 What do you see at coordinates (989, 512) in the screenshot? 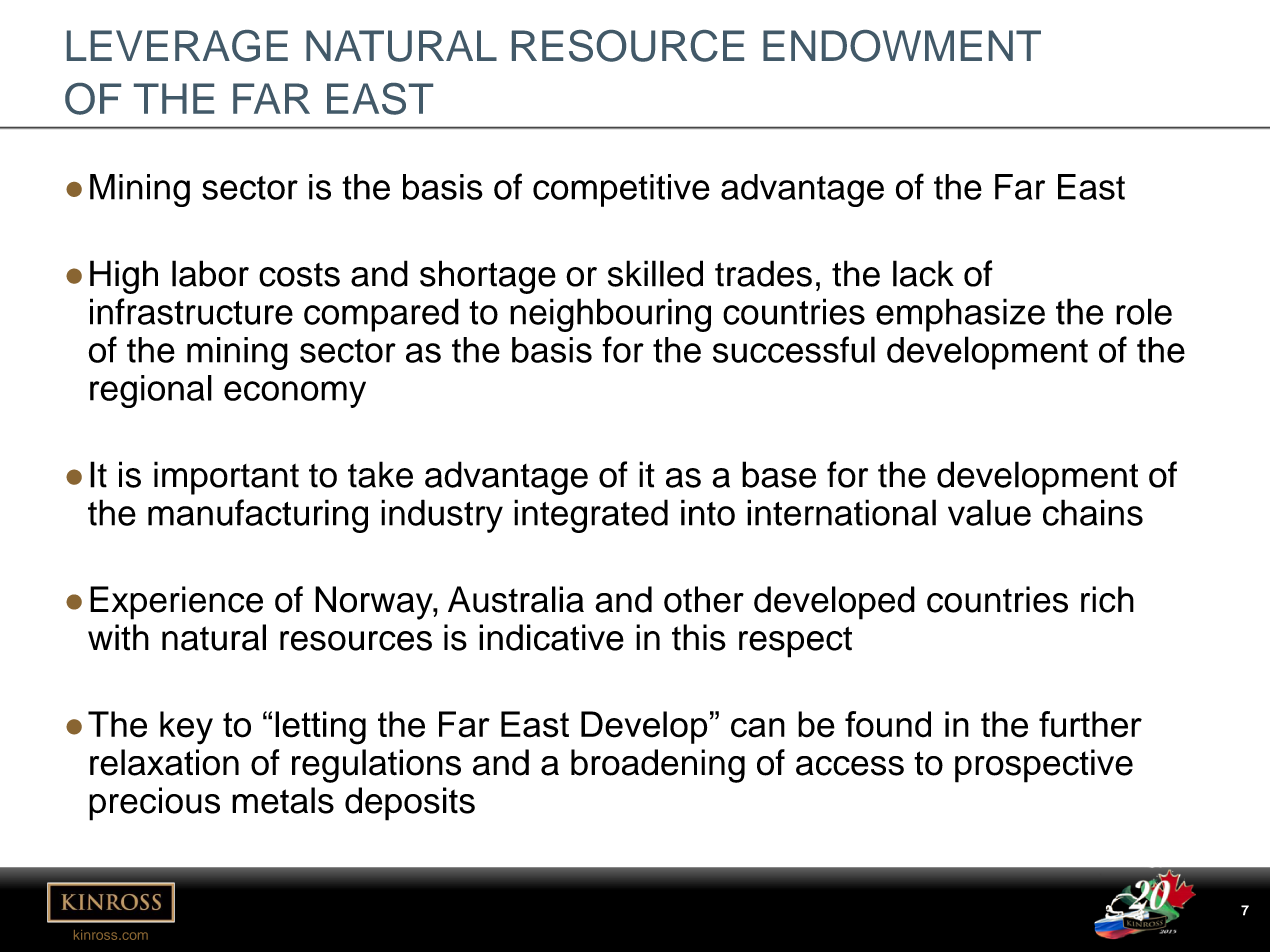
I see `value` at bounding box center [989, 512].
